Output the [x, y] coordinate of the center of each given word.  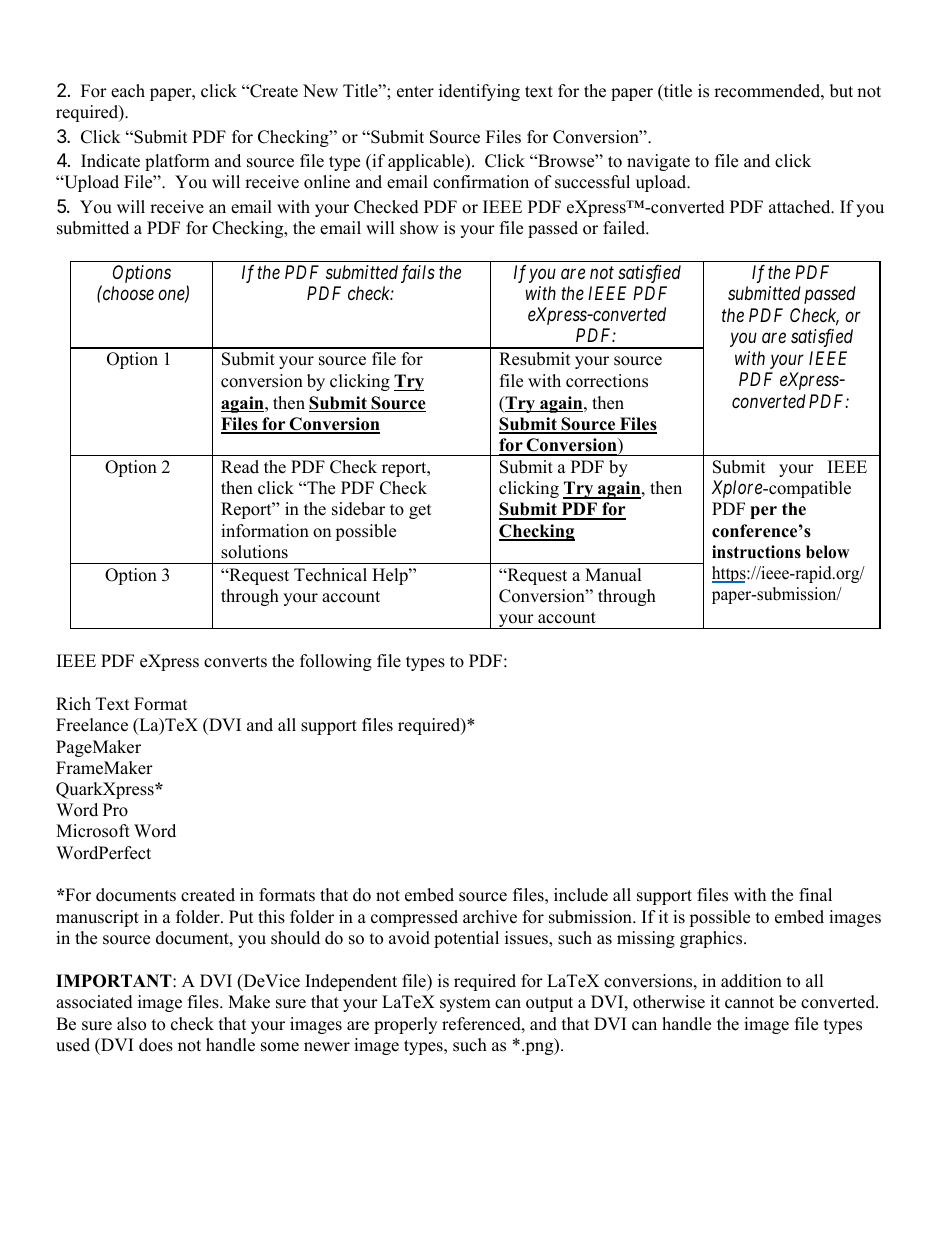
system [465, 1004]
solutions [254, 552]
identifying [479, 92]
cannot [749, 1003]
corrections [607, 381]
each [128, 91]
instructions [756, 552]
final [815, 894]
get [420, 511]
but [841, 91]
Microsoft [93, 831]
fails [418, 274]
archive [490, 917]
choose [127, 293]
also [131, 1024]
